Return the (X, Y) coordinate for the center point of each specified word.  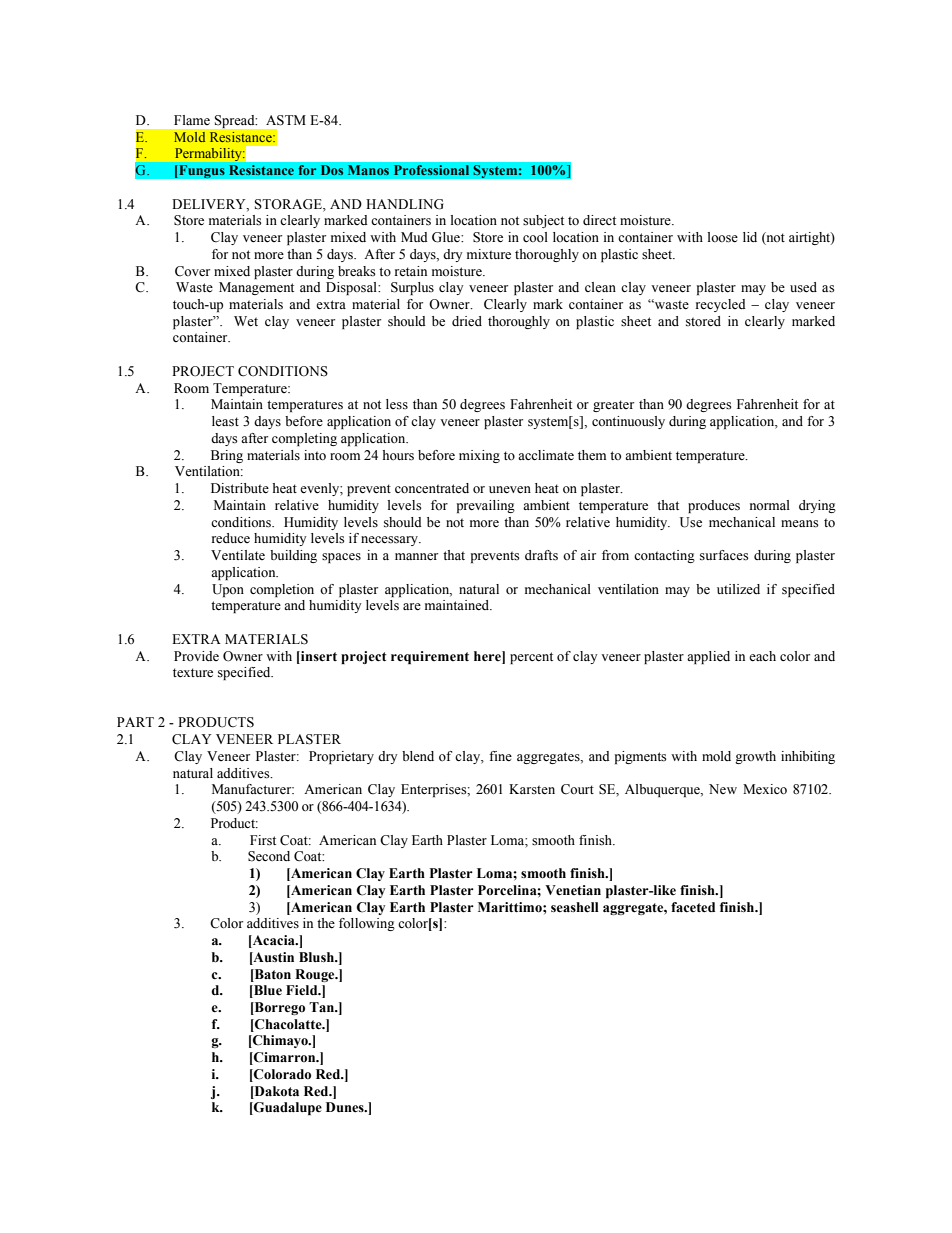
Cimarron (285, 1058)
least (225, 421)
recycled (721, 305)
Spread (236, 121)
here (488, 656)
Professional (431, 170)
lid (750, 237)
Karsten (532, 789)
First (263, 840)
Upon (228, 590)
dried (467, 321)
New (723, 789)
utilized (738, 589)
